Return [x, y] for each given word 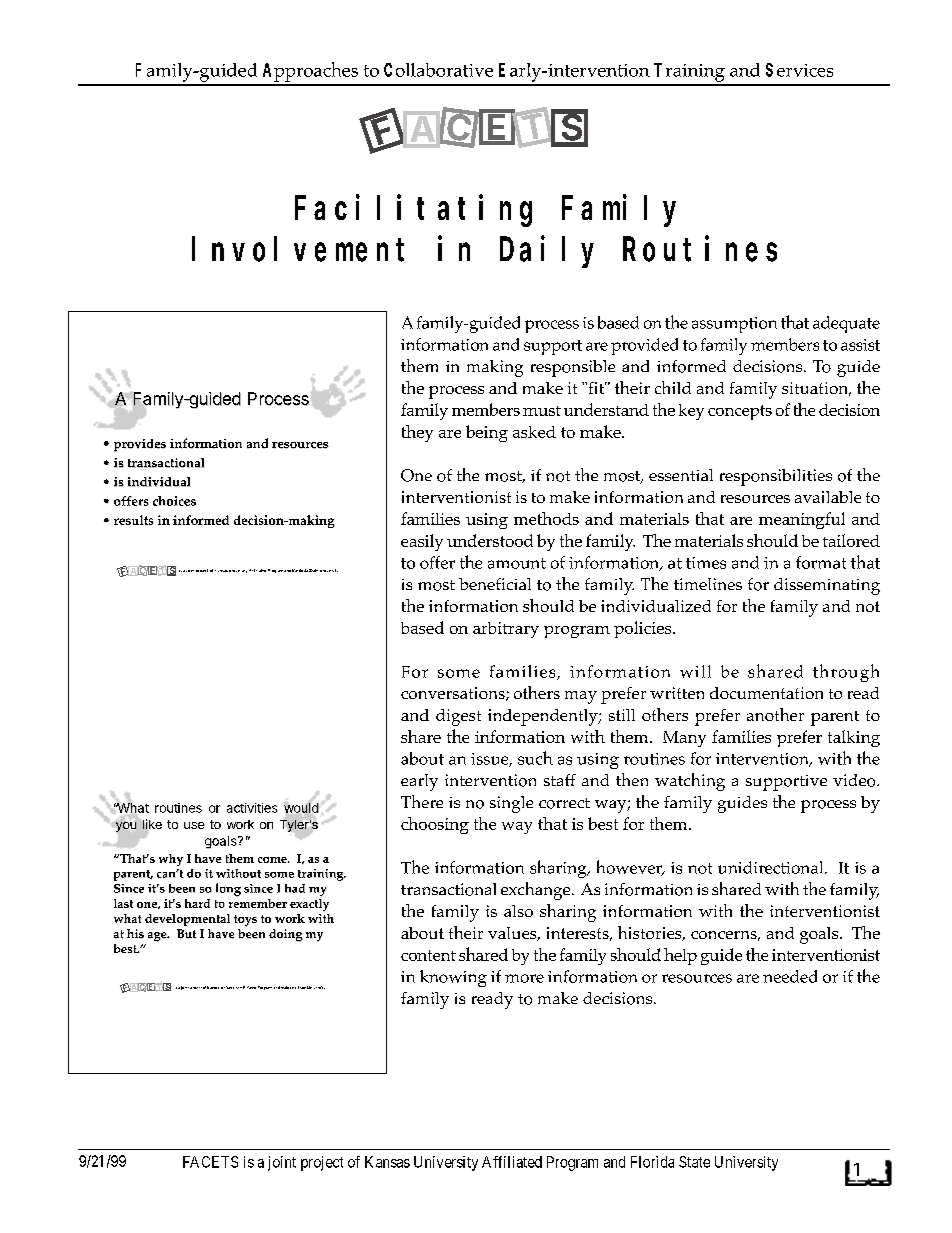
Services [799, 70]
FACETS [210, 1162]
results [134, 520]
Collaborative [438, 70]
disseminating [827, 586]
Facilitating [413, 211]
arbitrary [506, 630]
